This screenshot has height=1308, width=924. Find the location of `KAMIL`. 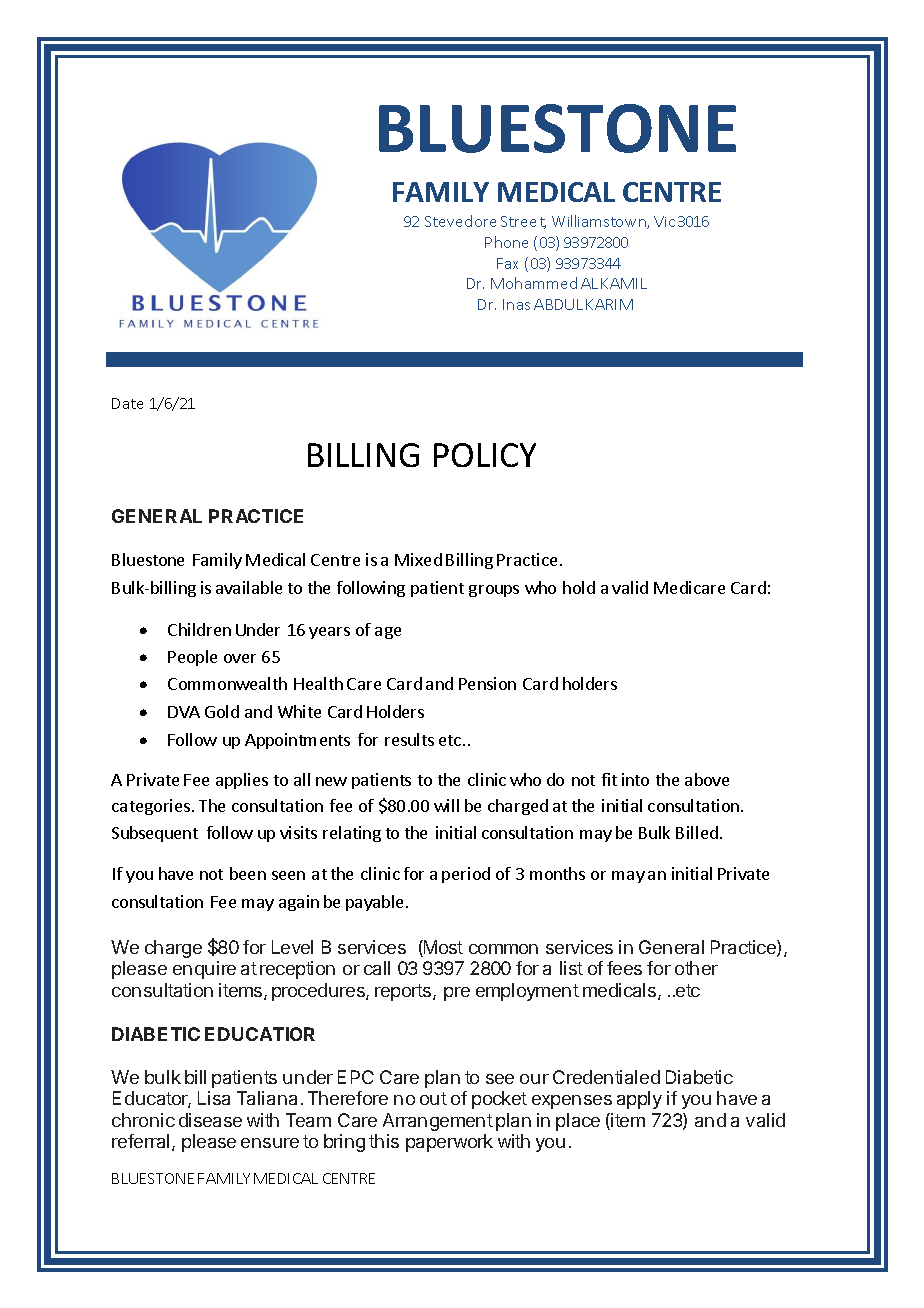

KAMIL is located at coordinates (624, 283).
